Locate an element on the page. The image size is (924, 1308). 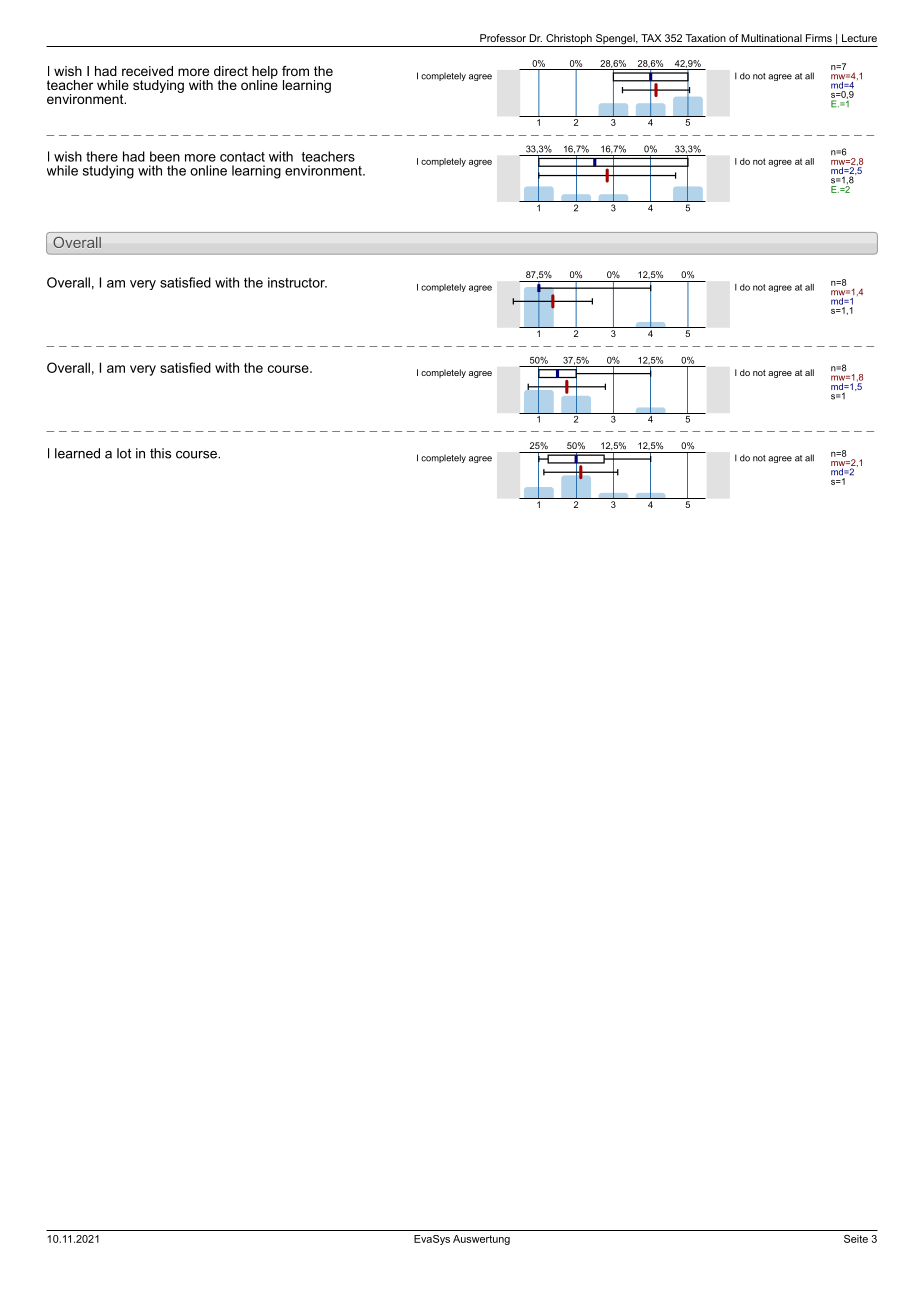
contact is located at coordinates (242, 157).
